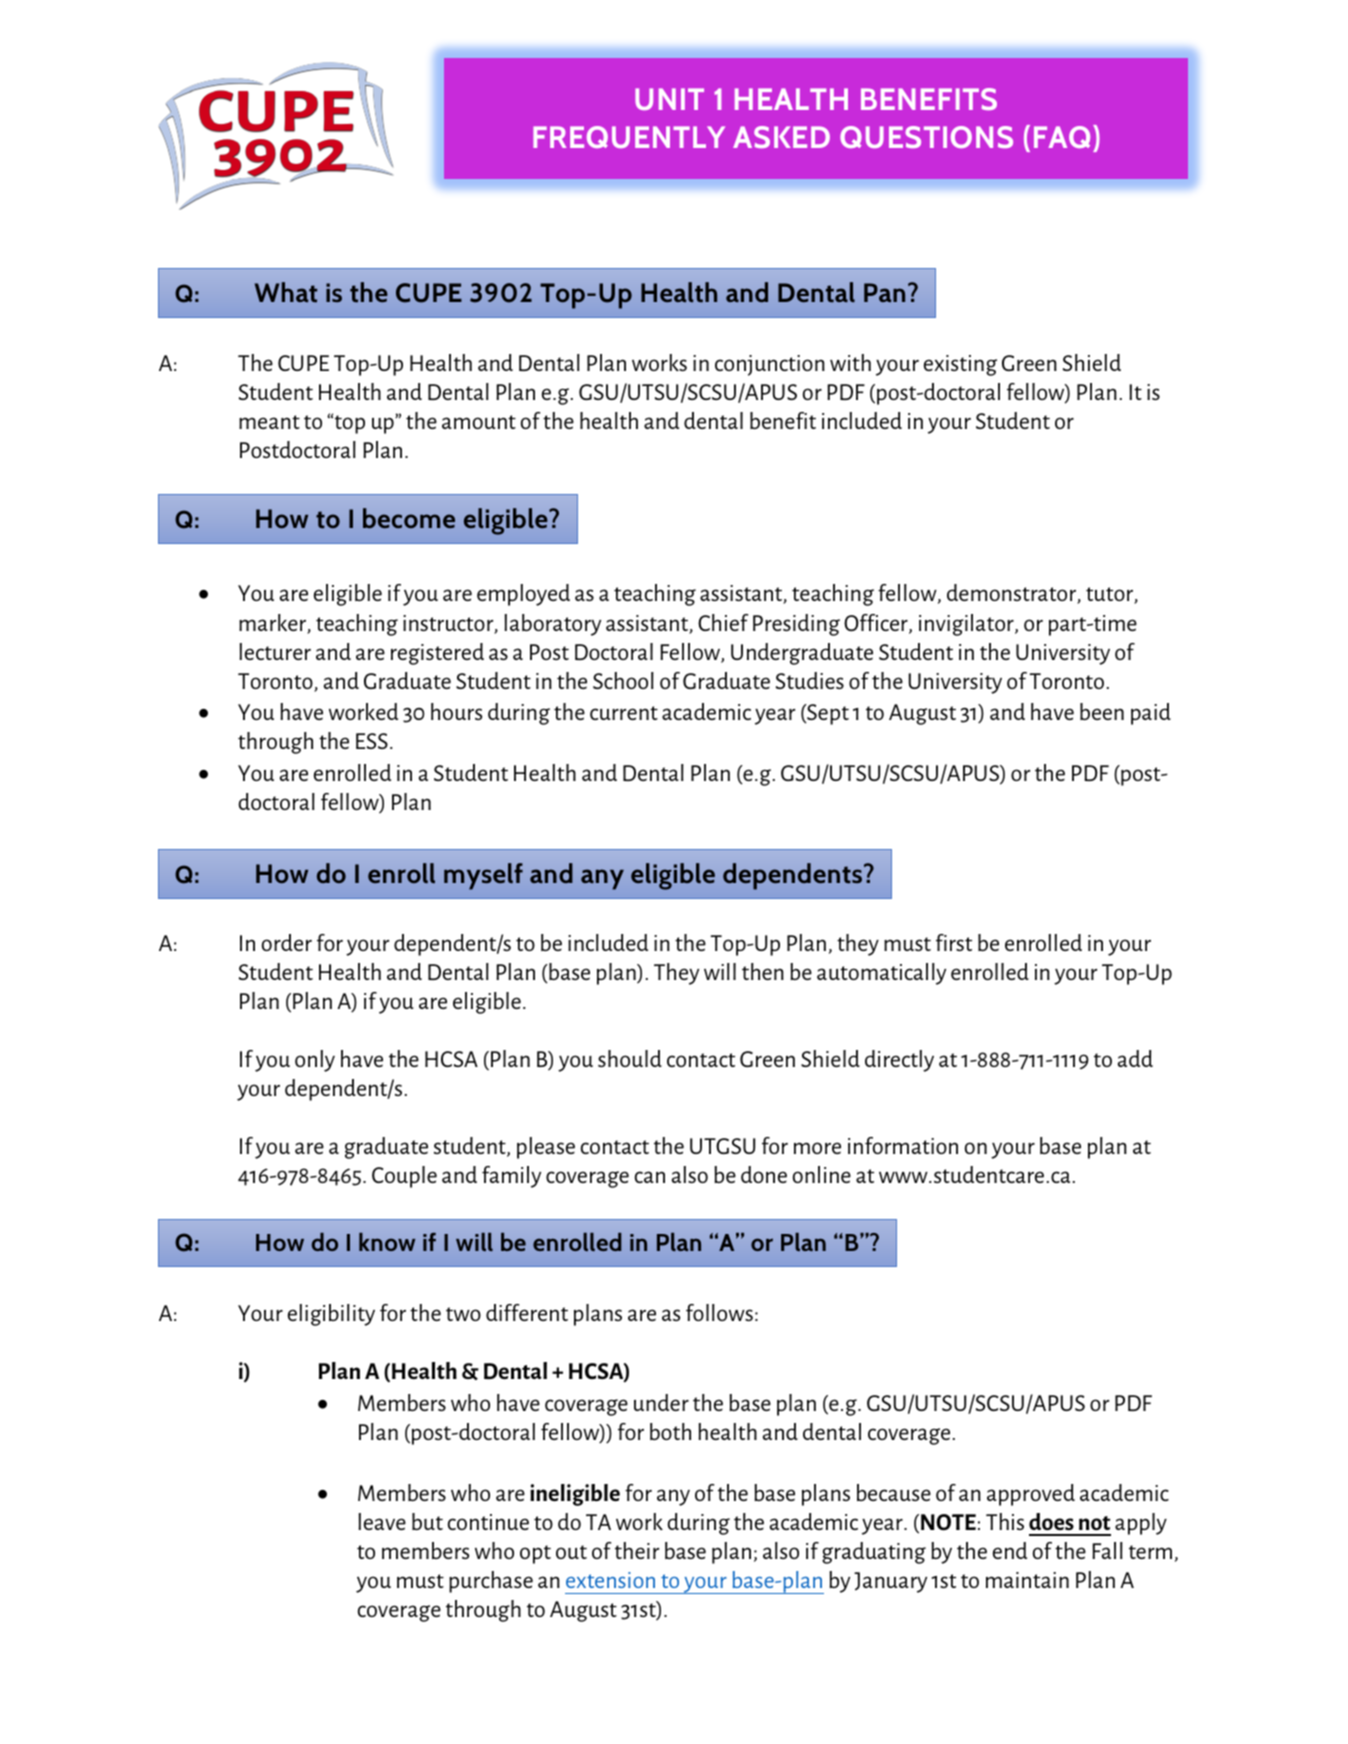 This image has height=1744, width=1348. I want to click on FAQ, so click(1062, 137).
